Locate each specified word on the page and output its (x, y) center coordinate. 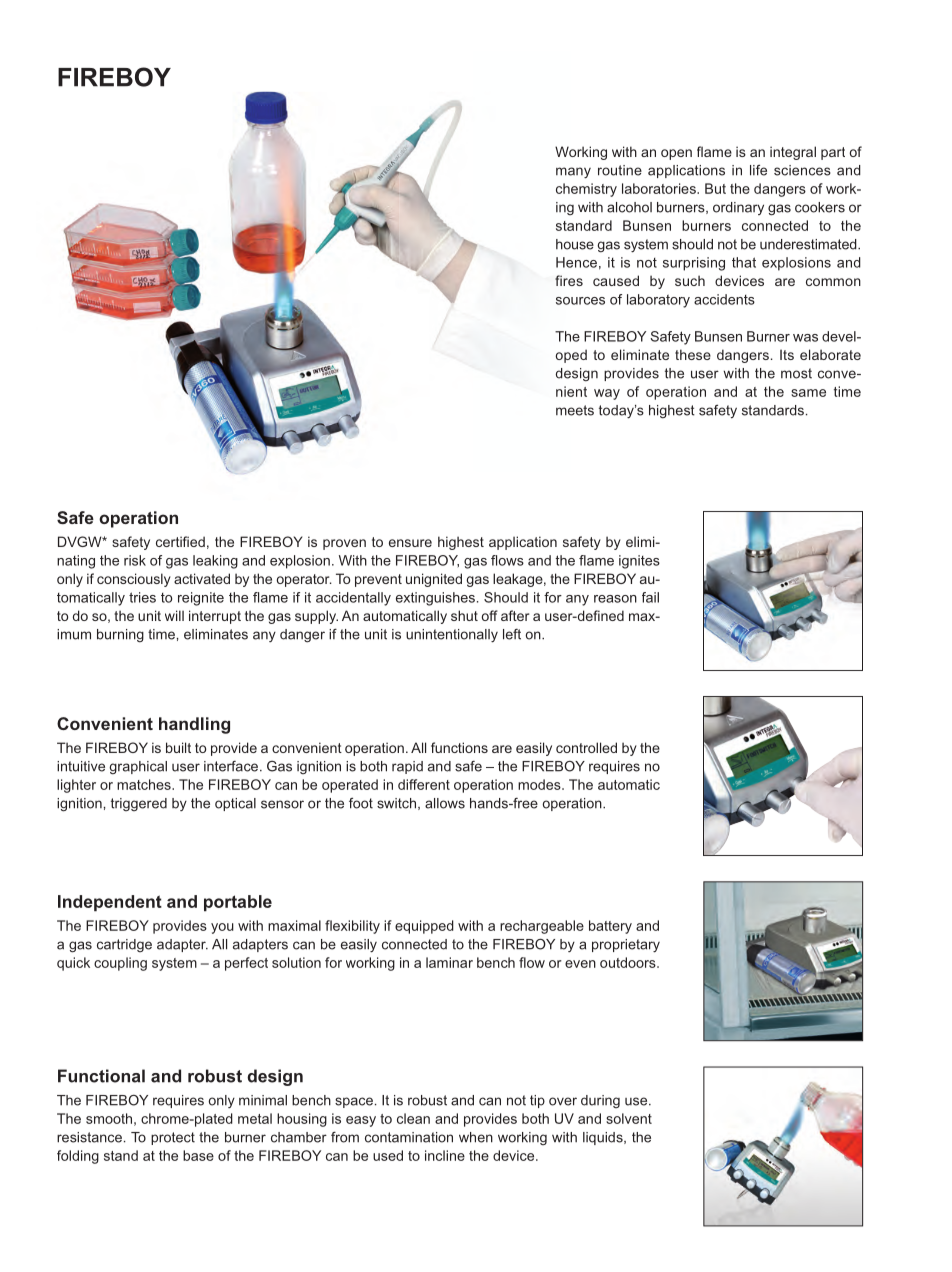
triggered (139, 804)
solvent (629, 1118)
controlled (586, 747)
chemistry (586, 190)
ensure (410, 543)
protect (173, 1138)
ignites (639, 562)
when (476, 1137)
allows (445, 803)
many (573, 173)
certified (180, 541)
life (758, 170)
